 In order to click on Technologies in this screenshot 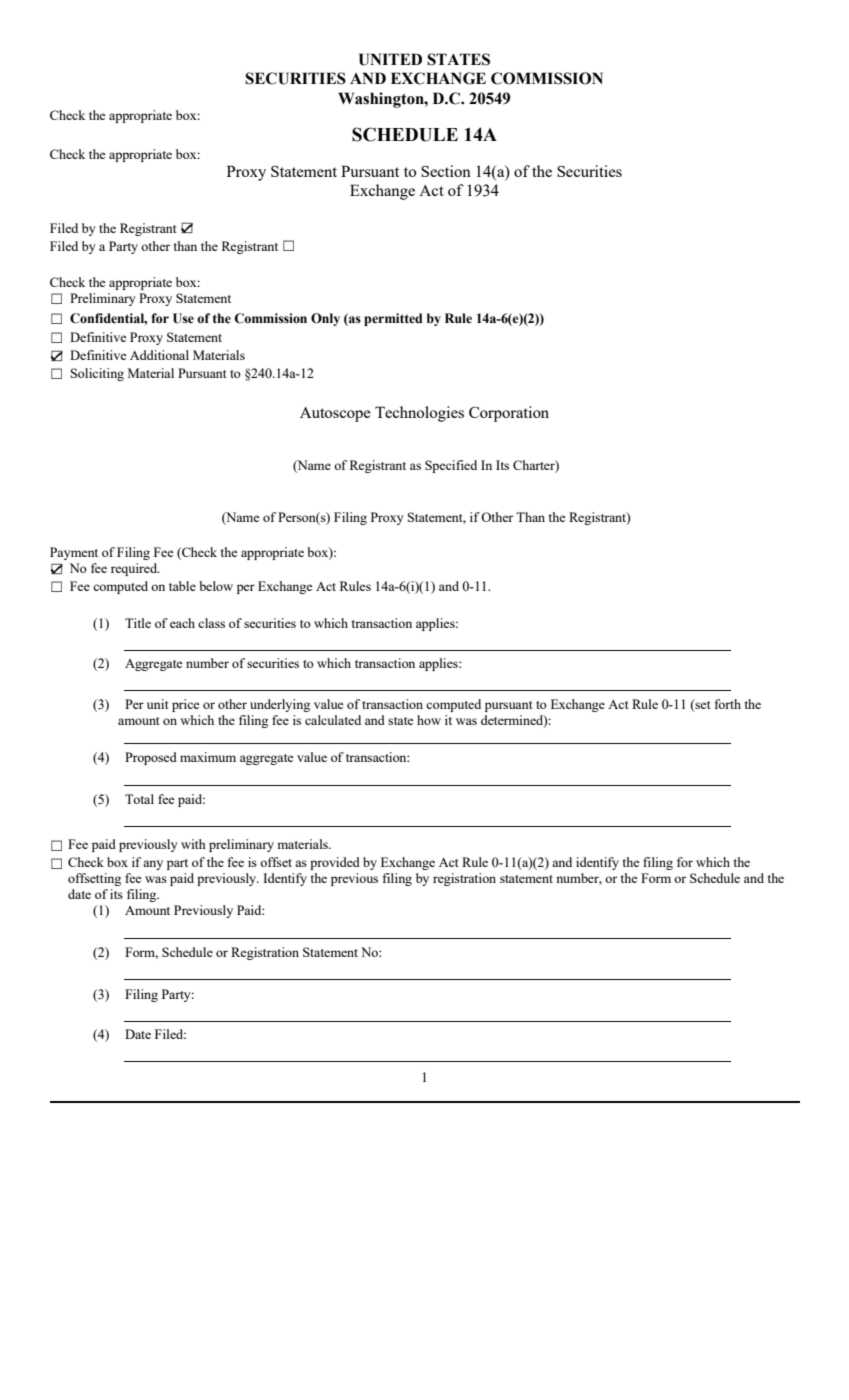, I will do `click(419, 414)`.
